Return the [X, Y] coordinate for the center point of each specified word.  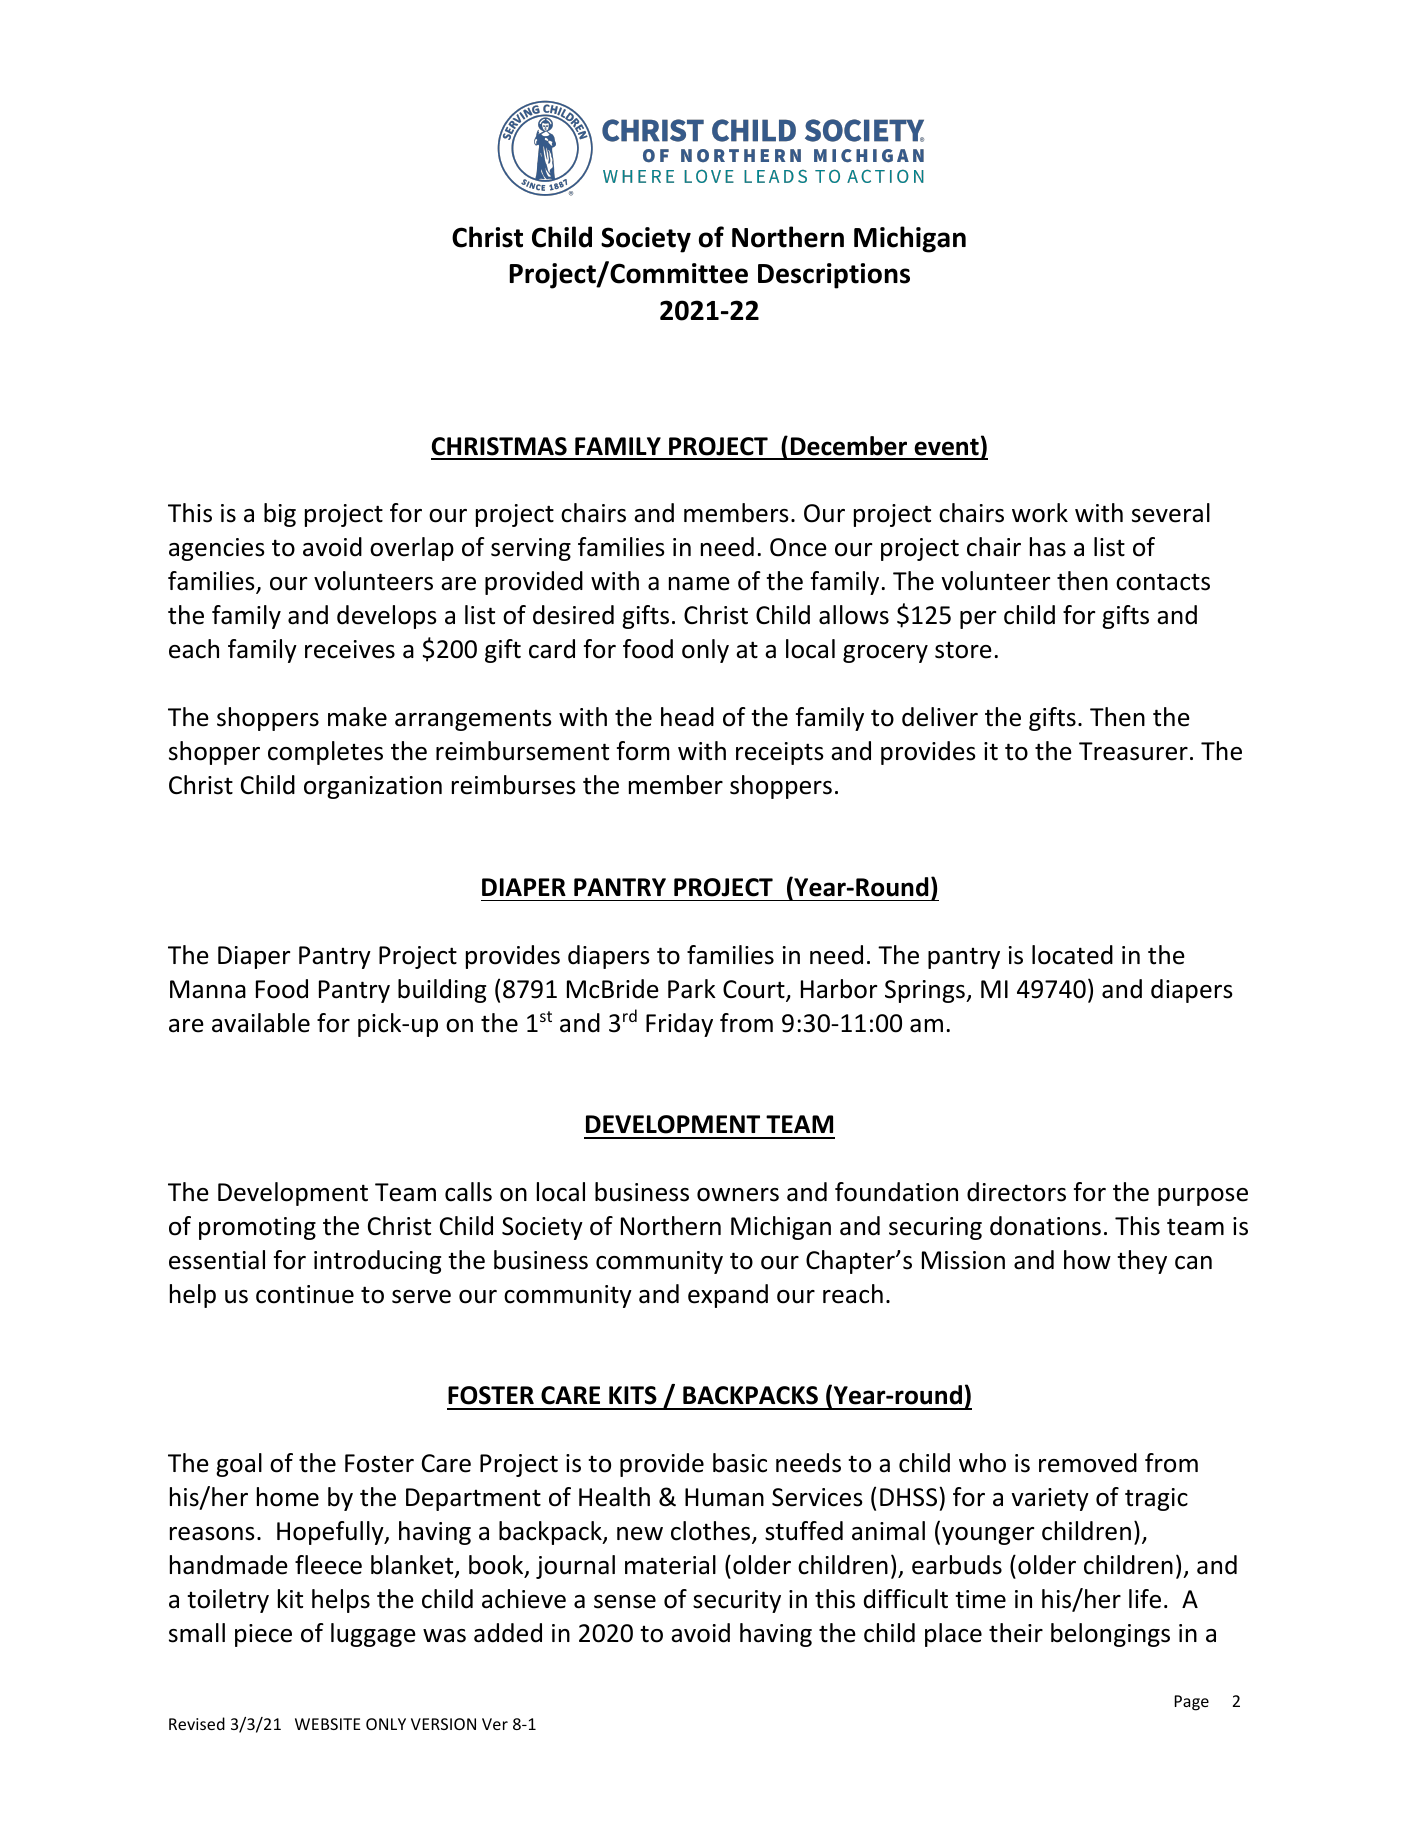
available [261, 1023]
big [280, 515]
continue [305, 1294]
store [963, 650]
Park [692, 989]
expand [728, 1296]
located [1072, 955]
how [1087, 1260]
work [1040, 513]
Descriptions [834, 276]
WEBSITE [328, 1724]
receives [350, 649]
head [687, 717]
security [737, 1601]
